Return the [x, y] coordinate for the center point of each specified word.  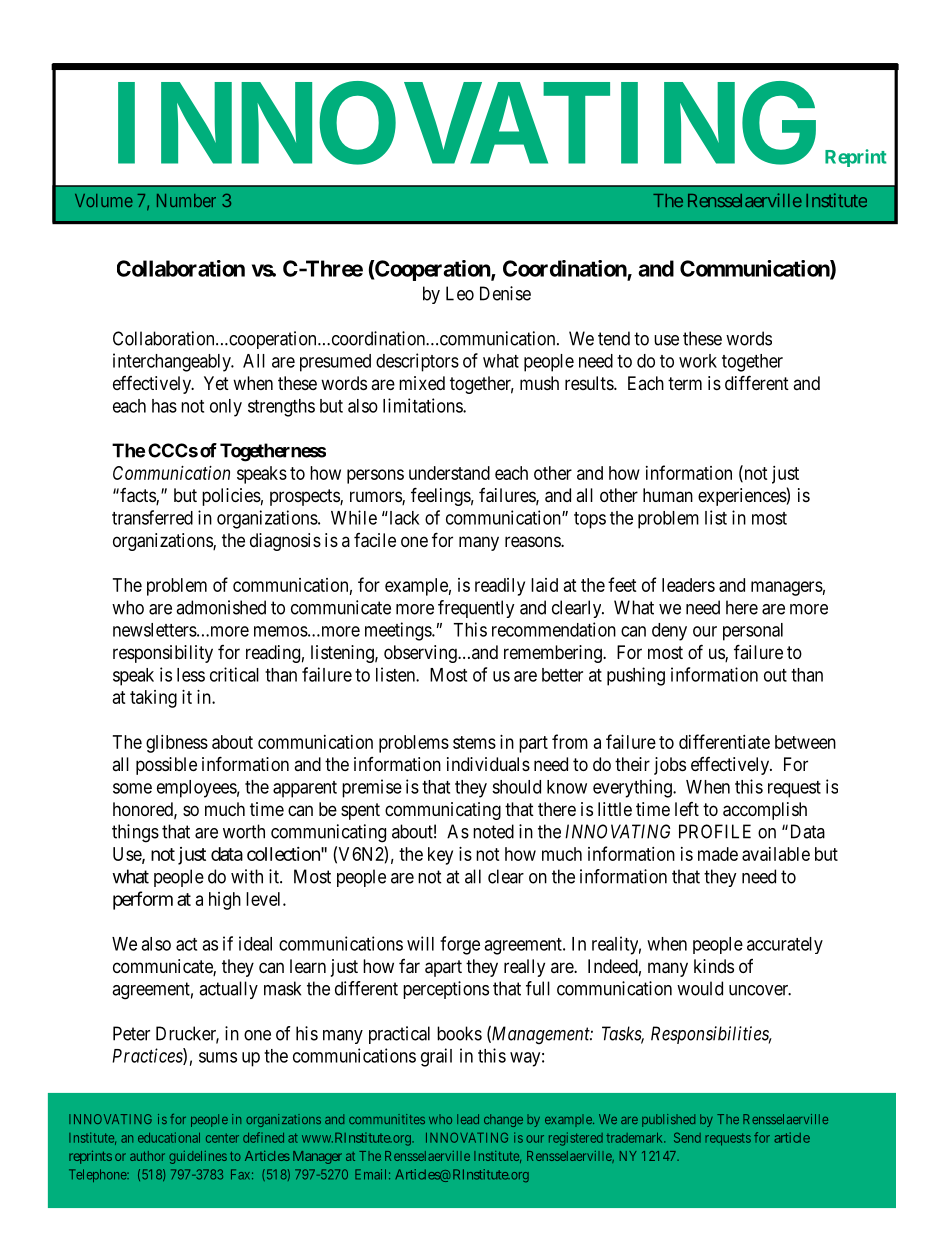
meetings [399, 631]
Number [186, 200]
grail [436, 1057]
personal [753, 632]
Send [687, 1137]
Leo [460, 293]
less [191, 675]
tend [614, 338]
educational [169, 1137]
